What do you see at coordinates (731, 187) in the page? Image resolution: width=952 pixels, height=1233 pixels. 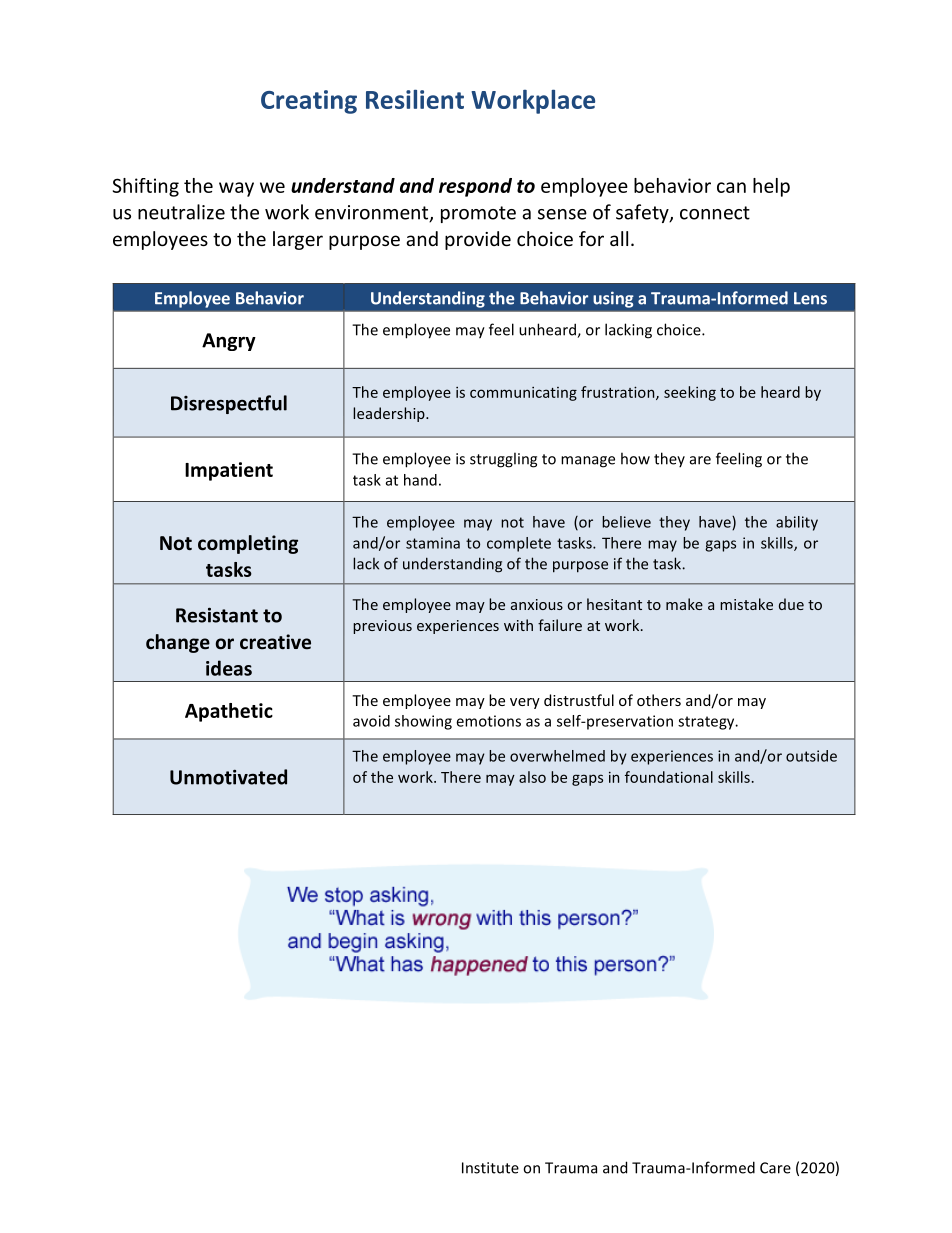 I see `can` at bounding box center [731, 187].
